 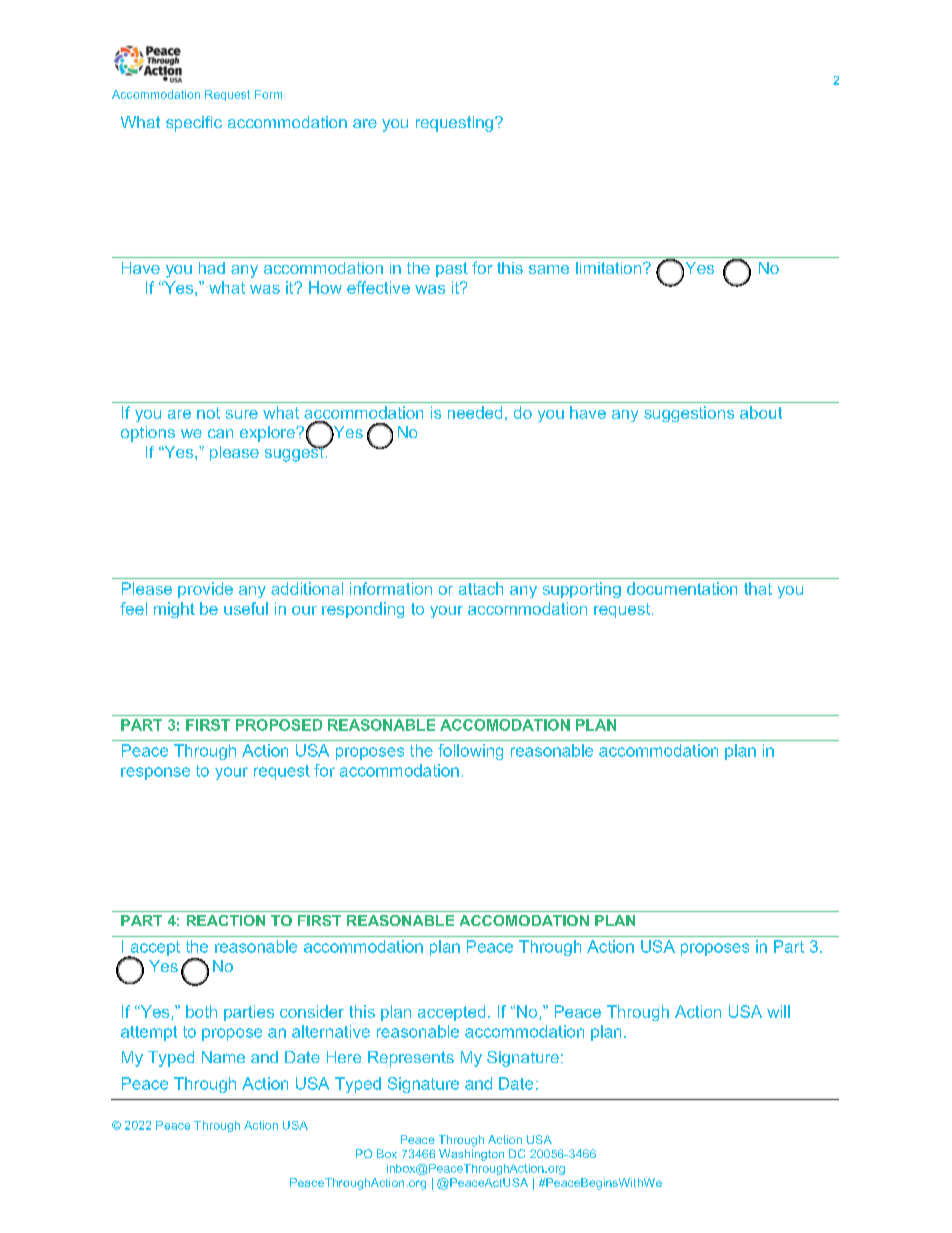 I want to click on needed, so click(x=475, y=412).
